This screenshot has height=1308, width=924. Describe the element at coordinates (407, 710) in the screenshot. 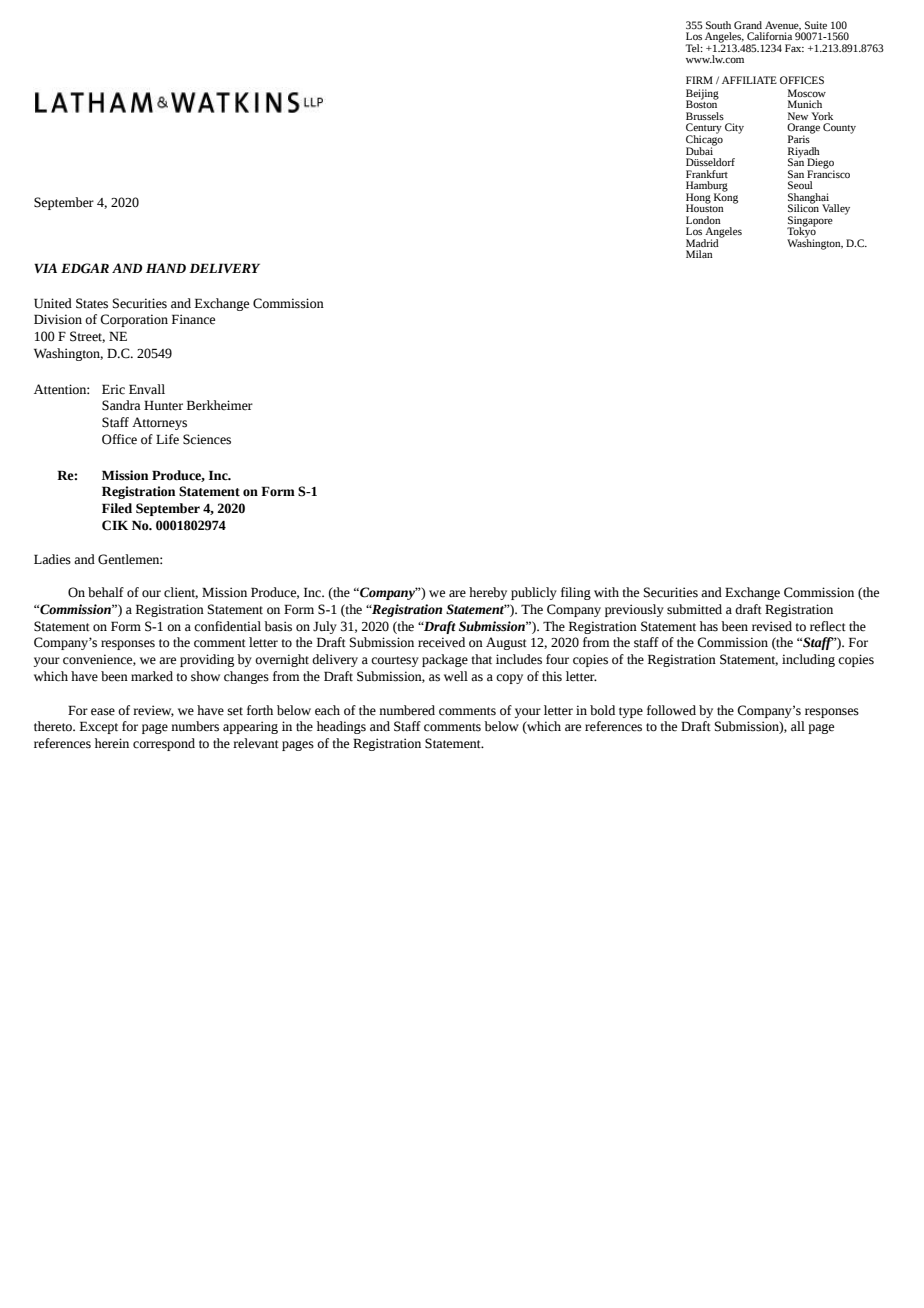

I see `numbered` at that location.
